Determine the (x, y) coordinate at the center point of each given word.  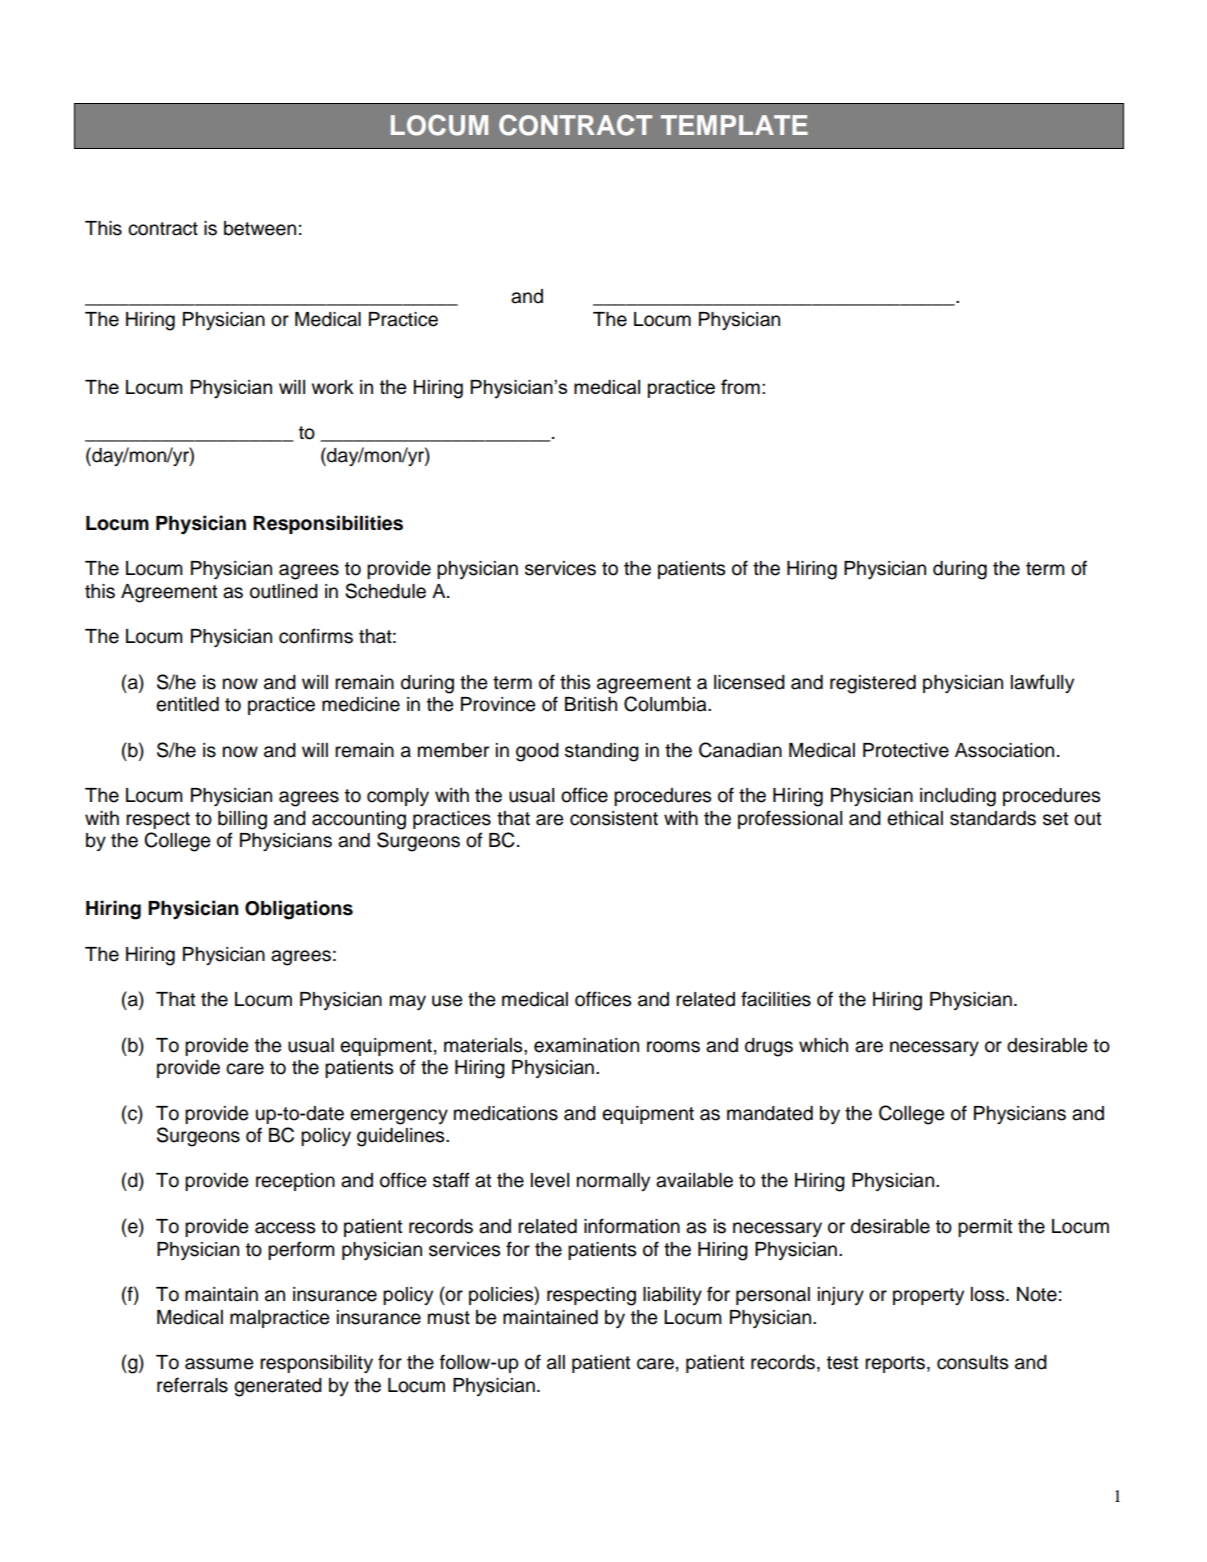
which (823, 1045)
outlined (284, 591)
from (740, 386)
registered (873, 684)
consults (972, 1362)
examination (586, 1045)
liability (672, 1296)
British (591, 704)
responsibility (316, 1364)
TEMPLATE (734, 125)
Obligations (299, 910)
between (260, 228)
